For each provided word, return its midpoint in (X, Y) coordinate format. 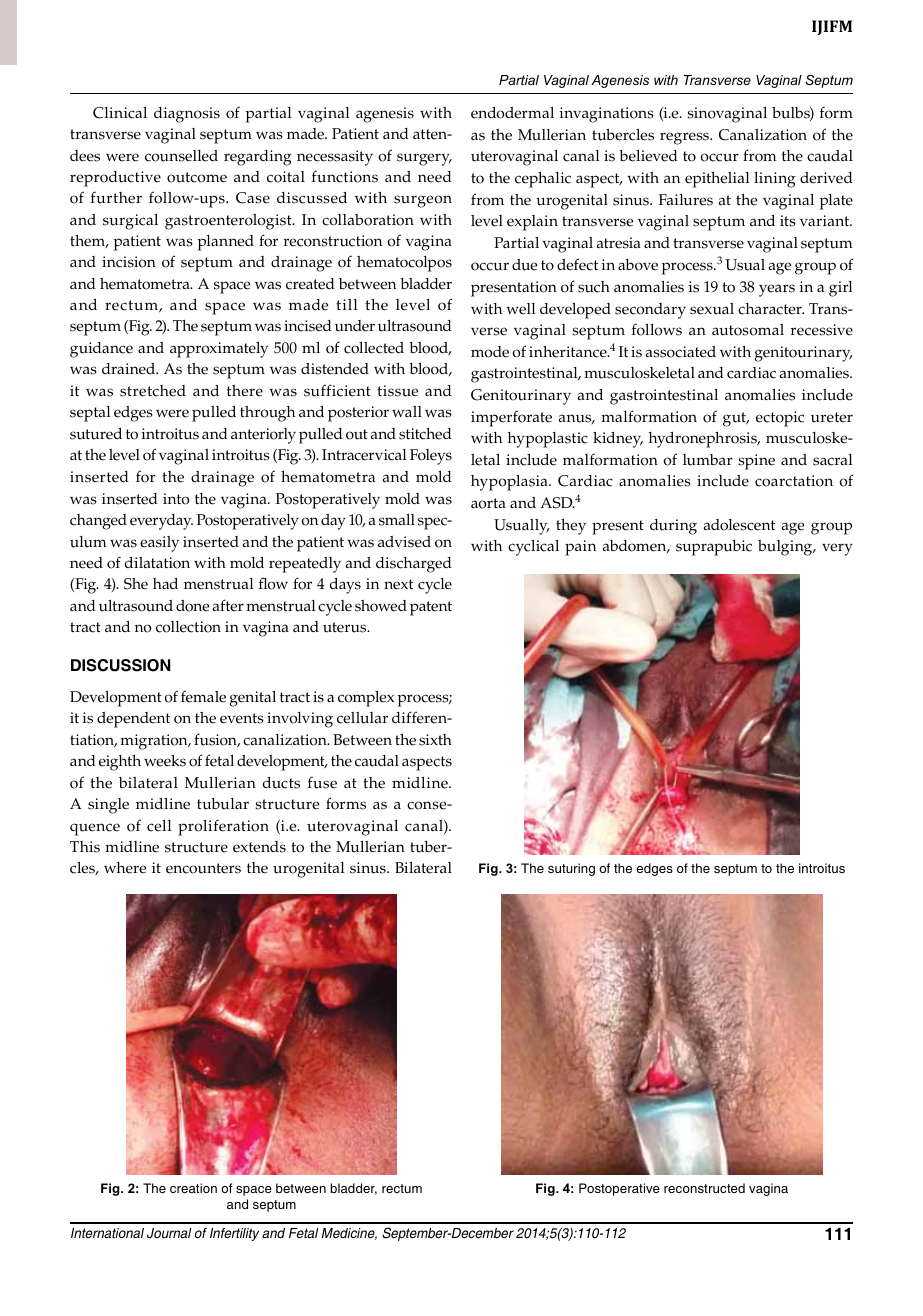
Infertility (234, 1234)
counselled (181, 156)
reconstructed (704, 1188)
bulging (786, 548)
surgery (424, 159)
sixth (435, 740)
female (203, 696)
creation (193, 1188)
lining (775, 180)
